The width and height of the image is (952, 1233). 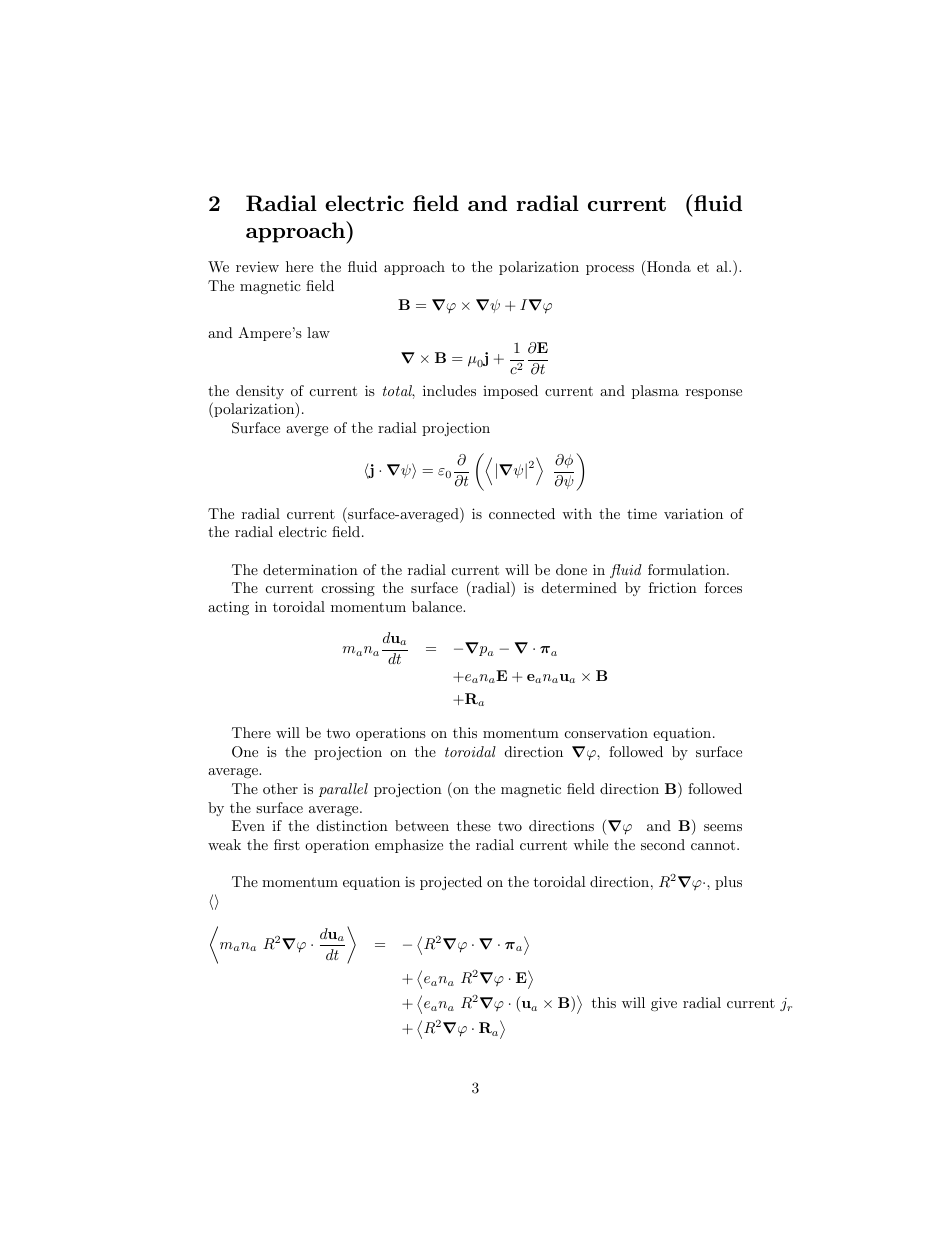 I want to click on give, so click(x=664, y=1004).
